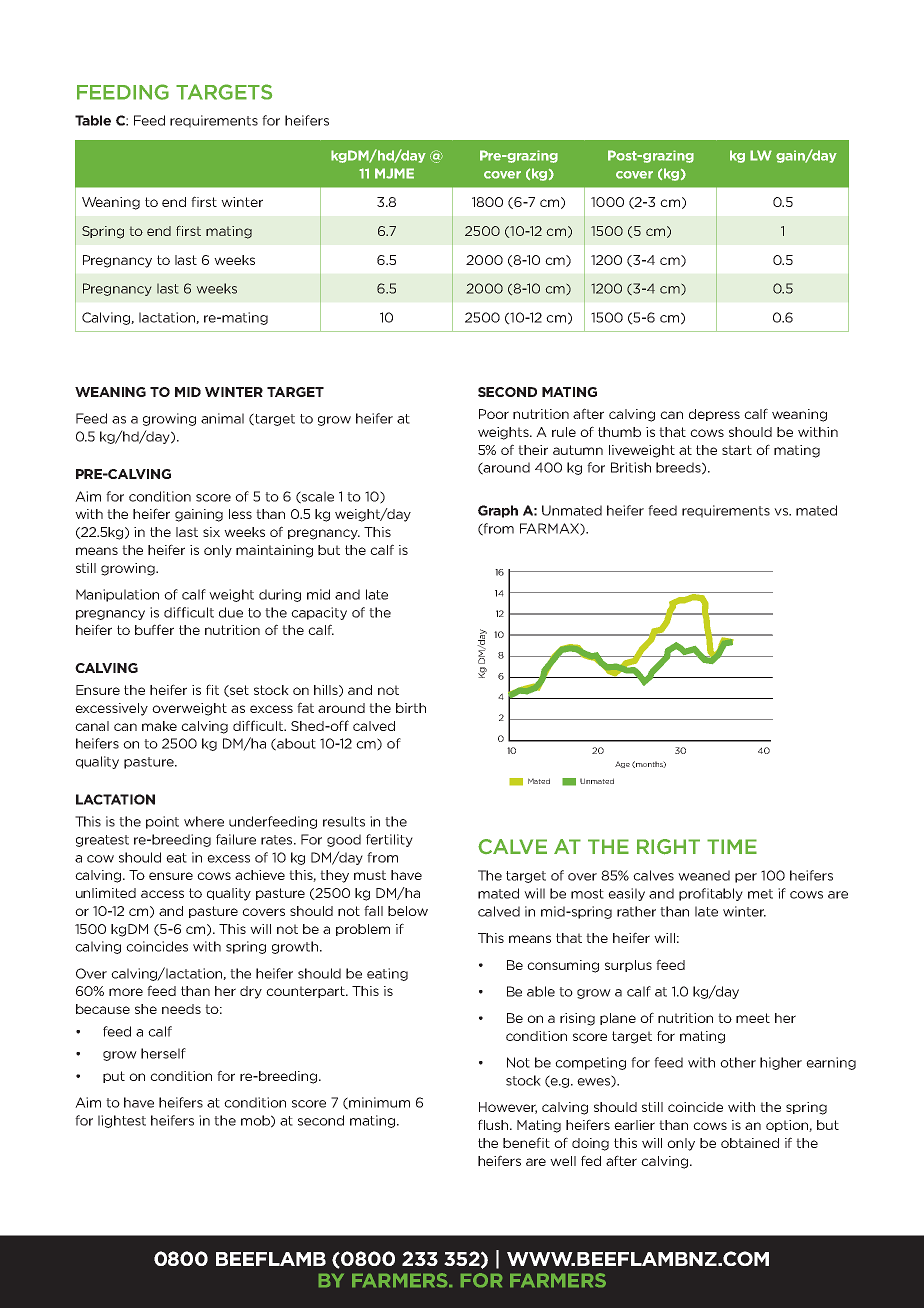 The image size is (924, 1308). I want to click on met, so click(760, 894).
